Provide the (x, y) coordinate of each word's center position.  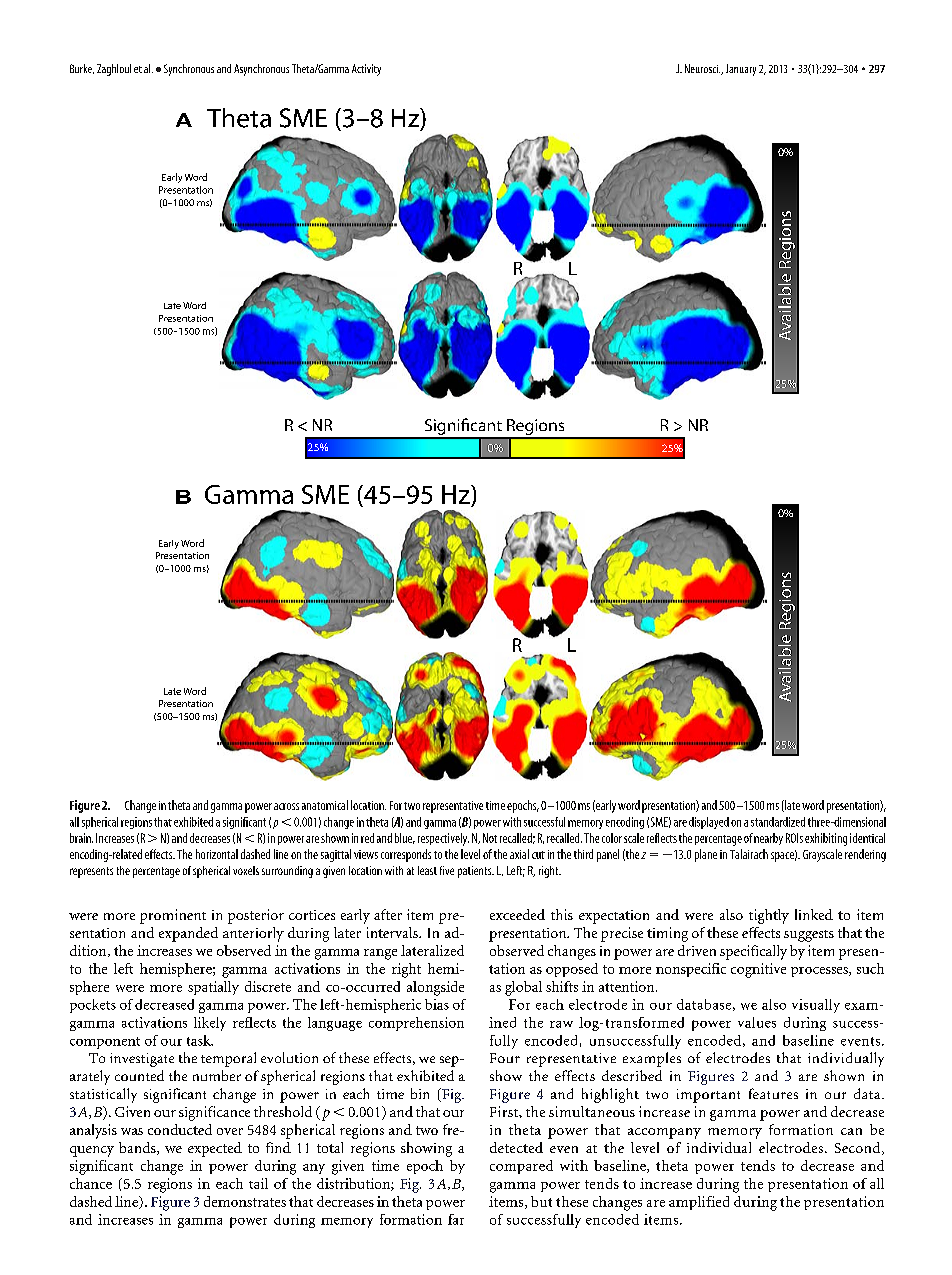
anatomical (325, 805)
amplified (699, 1203)
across (286, 806)
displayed (709, 823)
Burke (82, 69)
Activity (366, 70)
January (741, 70)
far (456, 1219)
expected (215, 1149)
